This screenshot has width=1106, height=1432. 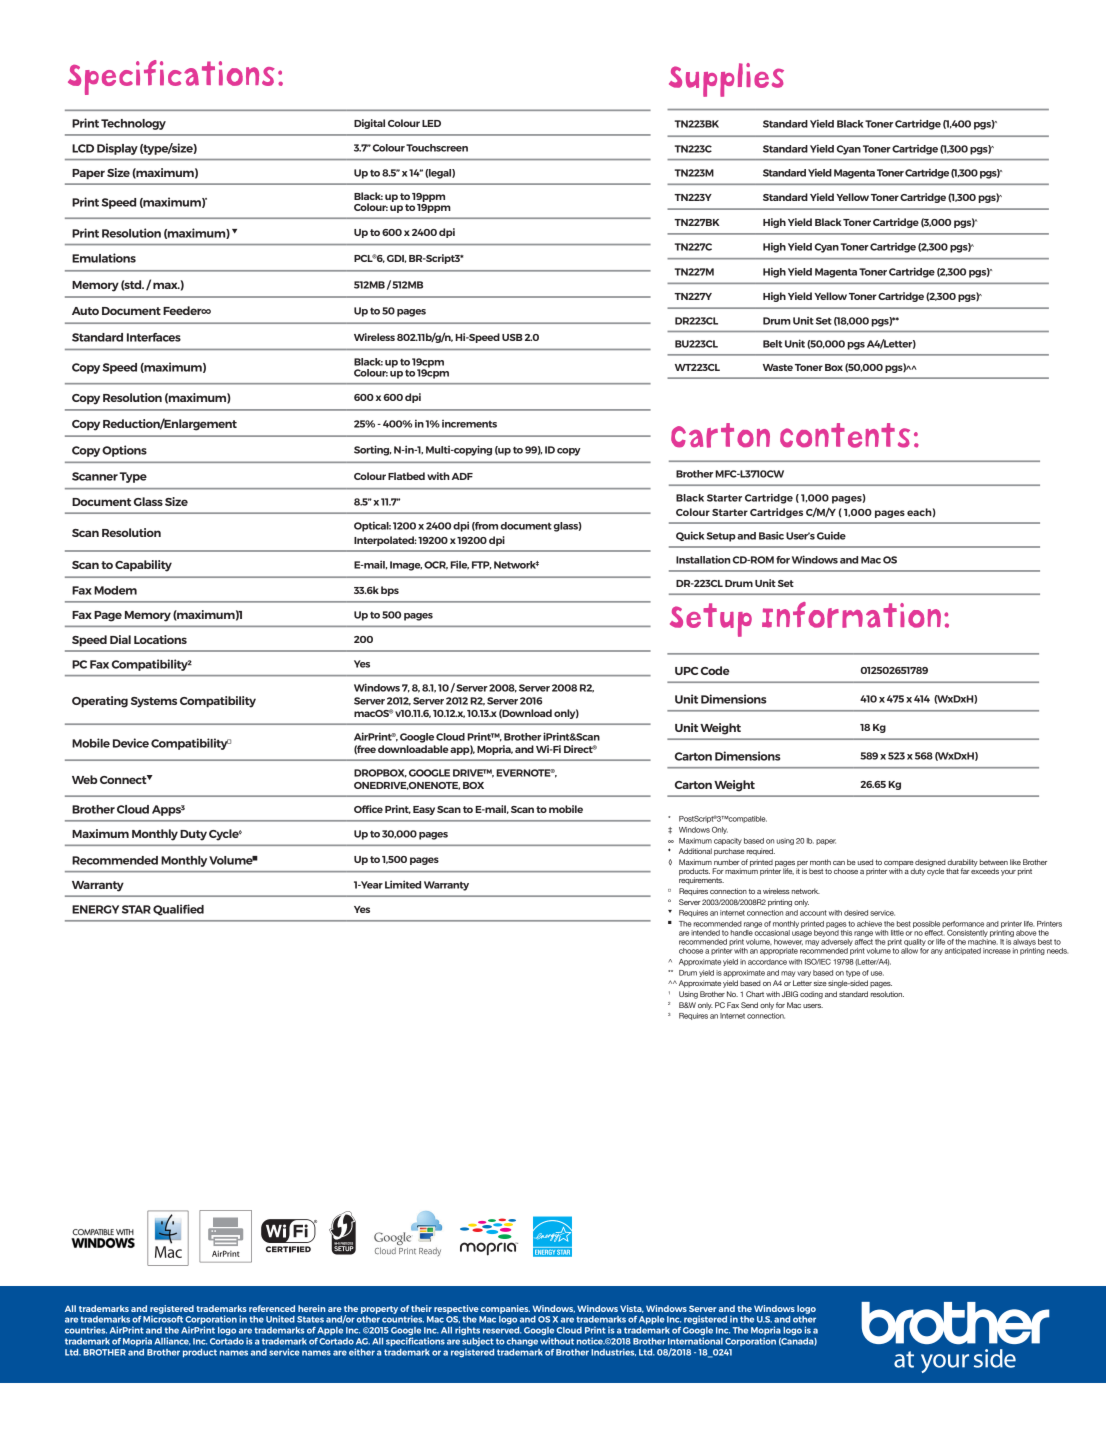 What do you see at coordinates (686, 671) in the screenshot?
I see `UPC` at bounding box center [686, 671].
